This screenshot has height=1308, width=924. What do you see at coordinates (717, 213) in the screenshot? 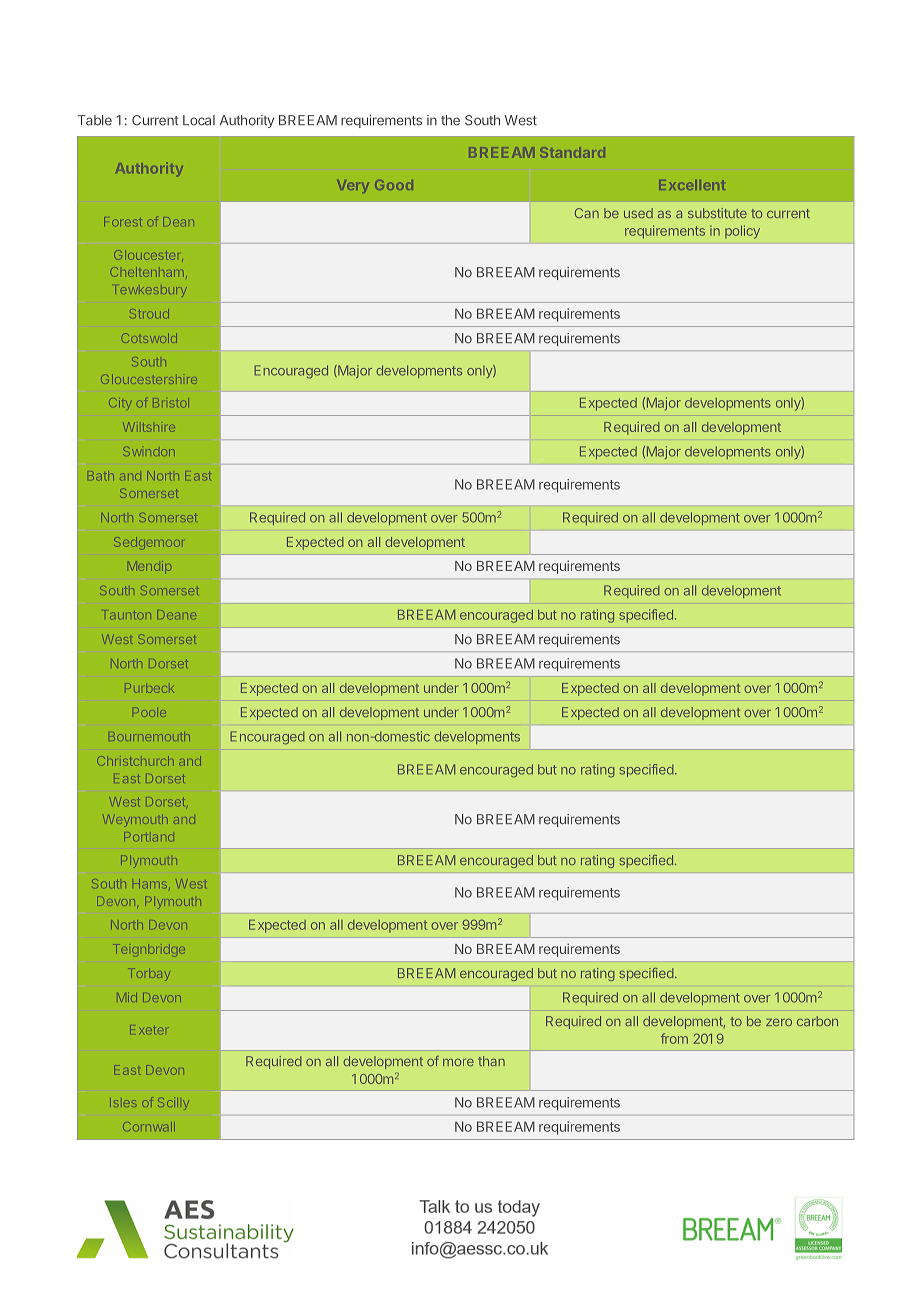
I see `substitute` at bounding box center [717, 213].
